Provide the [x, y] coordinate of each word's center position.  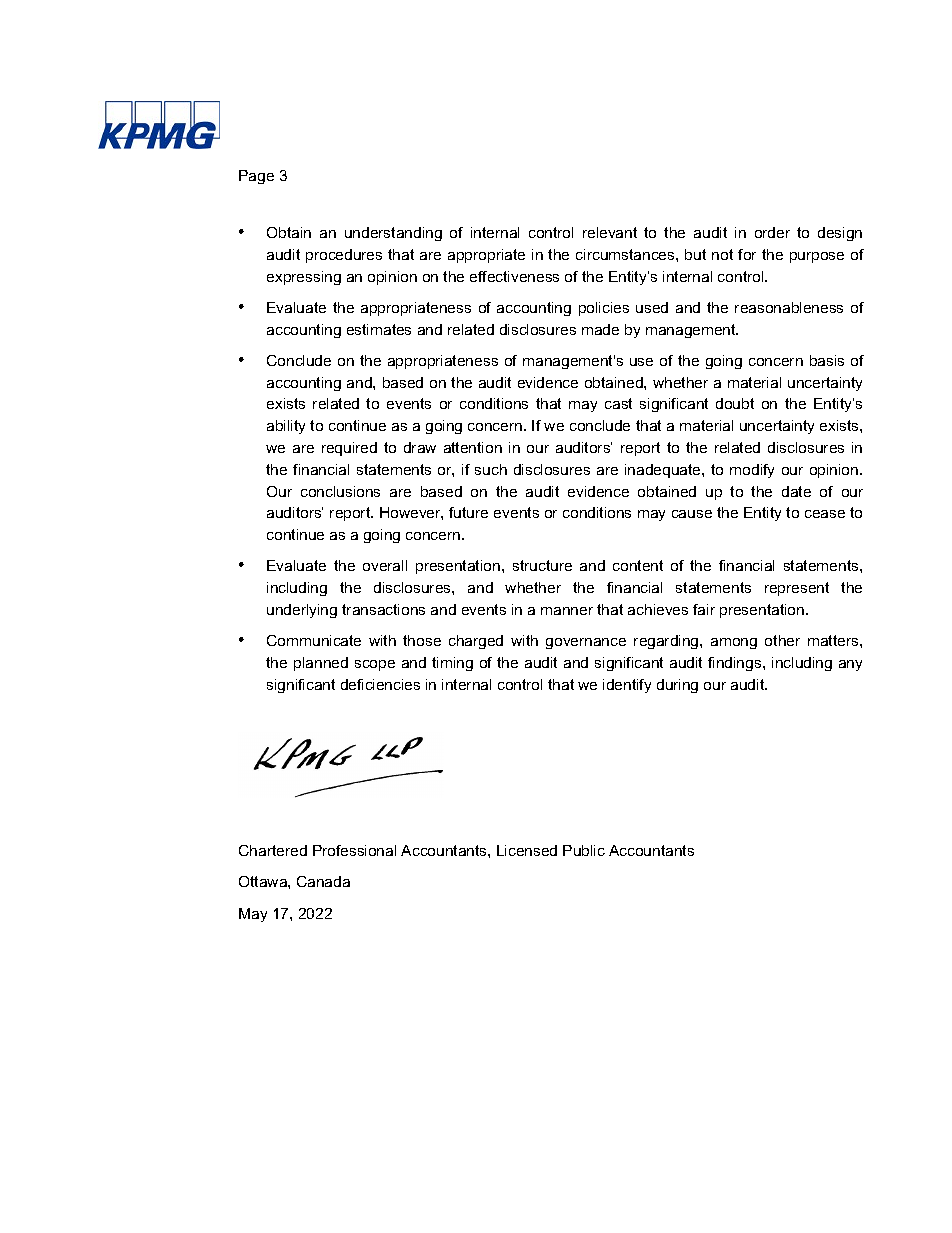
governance [586, 643]
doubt [735, 403]
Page [256, 177]
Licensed [527, 850]
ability [286, 427]
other [782, 640]
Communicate [314, 640]
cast [618, 403]
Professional [354, 850]
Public [584, 850]
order [772, 232]
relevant [610, 232]
